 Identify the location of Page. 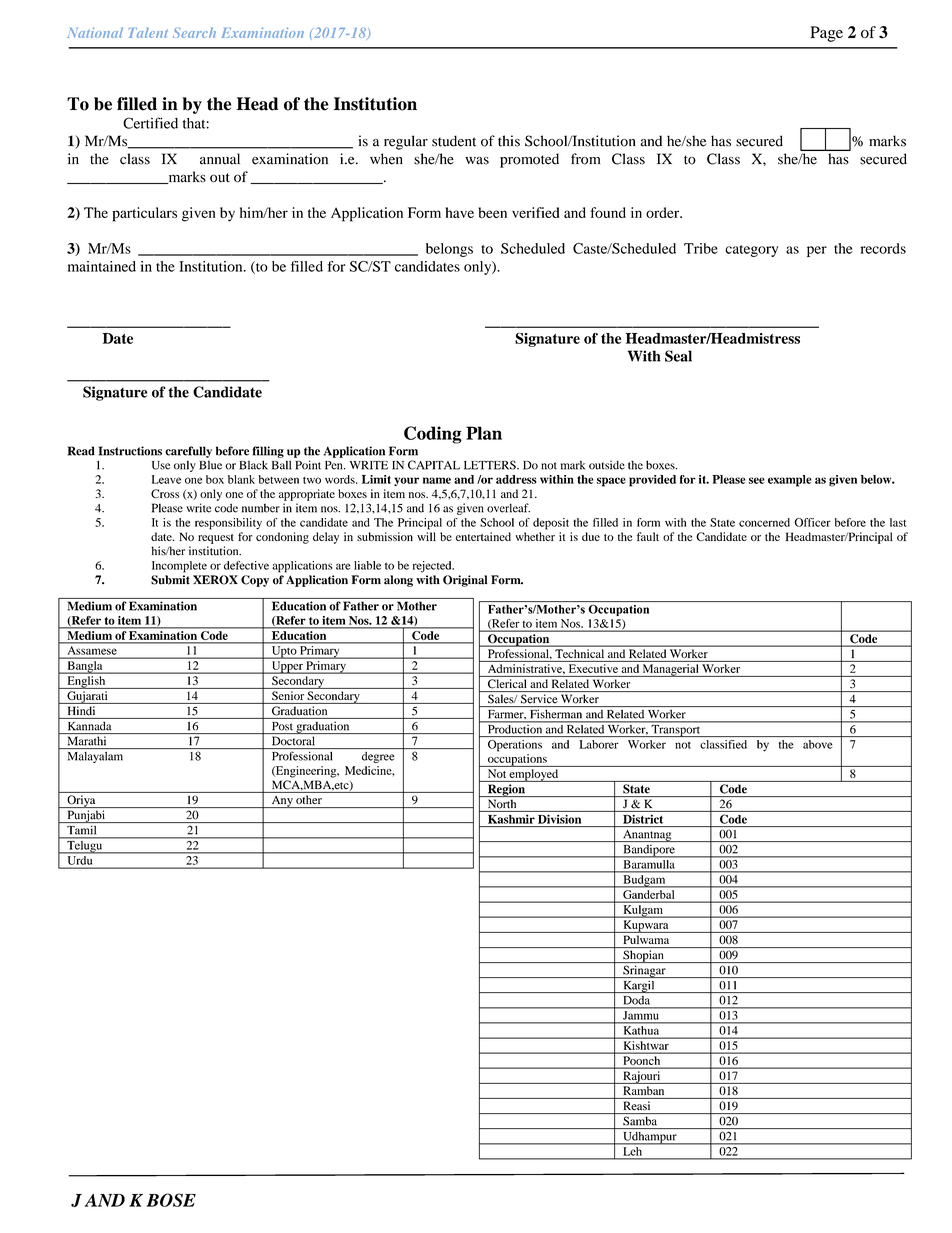
(826, 34).
